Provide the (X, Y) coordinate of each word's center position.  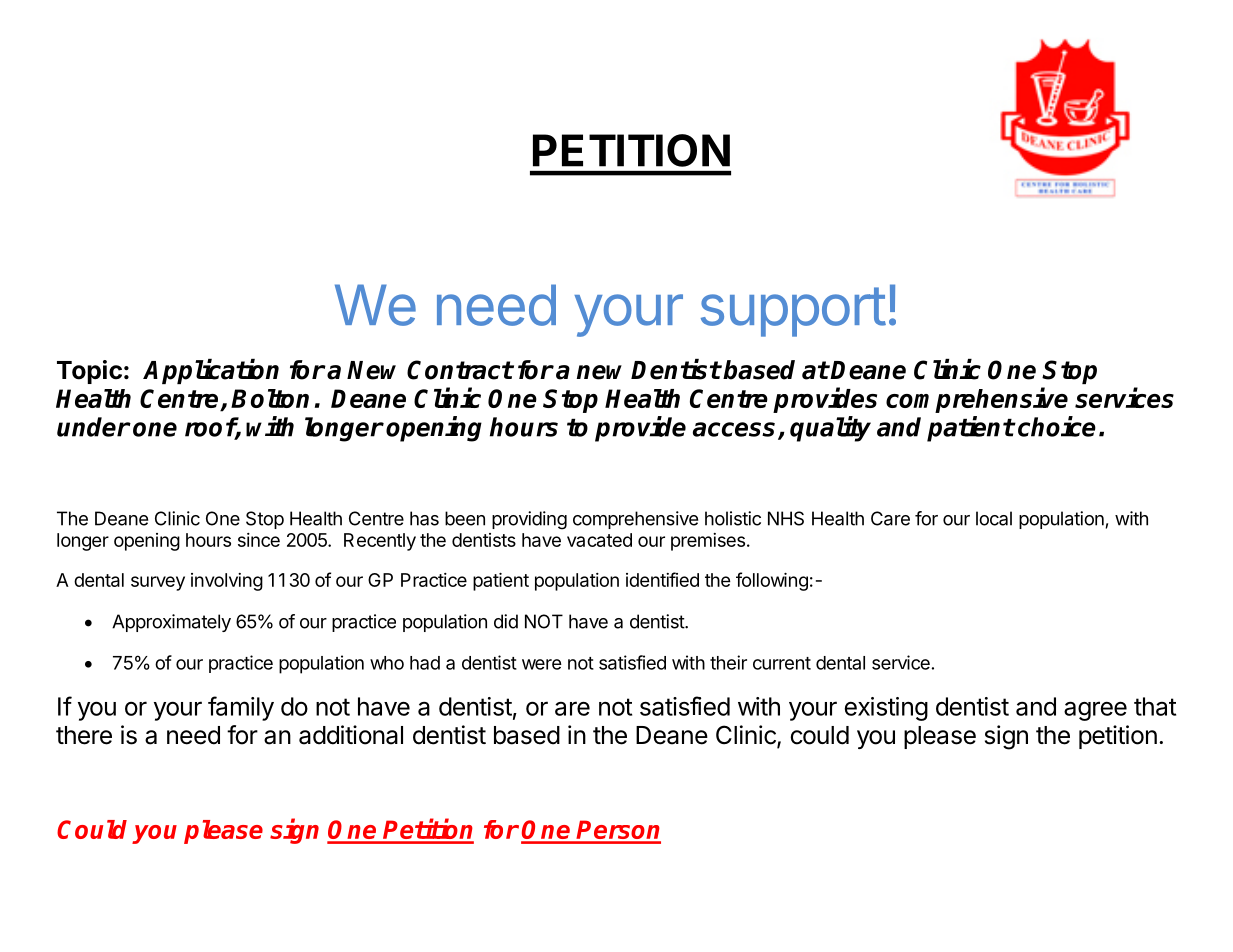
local (994, 518)
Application (211, 371)
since (259, 540)
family (241, 708)
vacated (599, 540)
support (793, 312)
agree (1095, 711)
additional (351, 735)
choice (1057, 426)
